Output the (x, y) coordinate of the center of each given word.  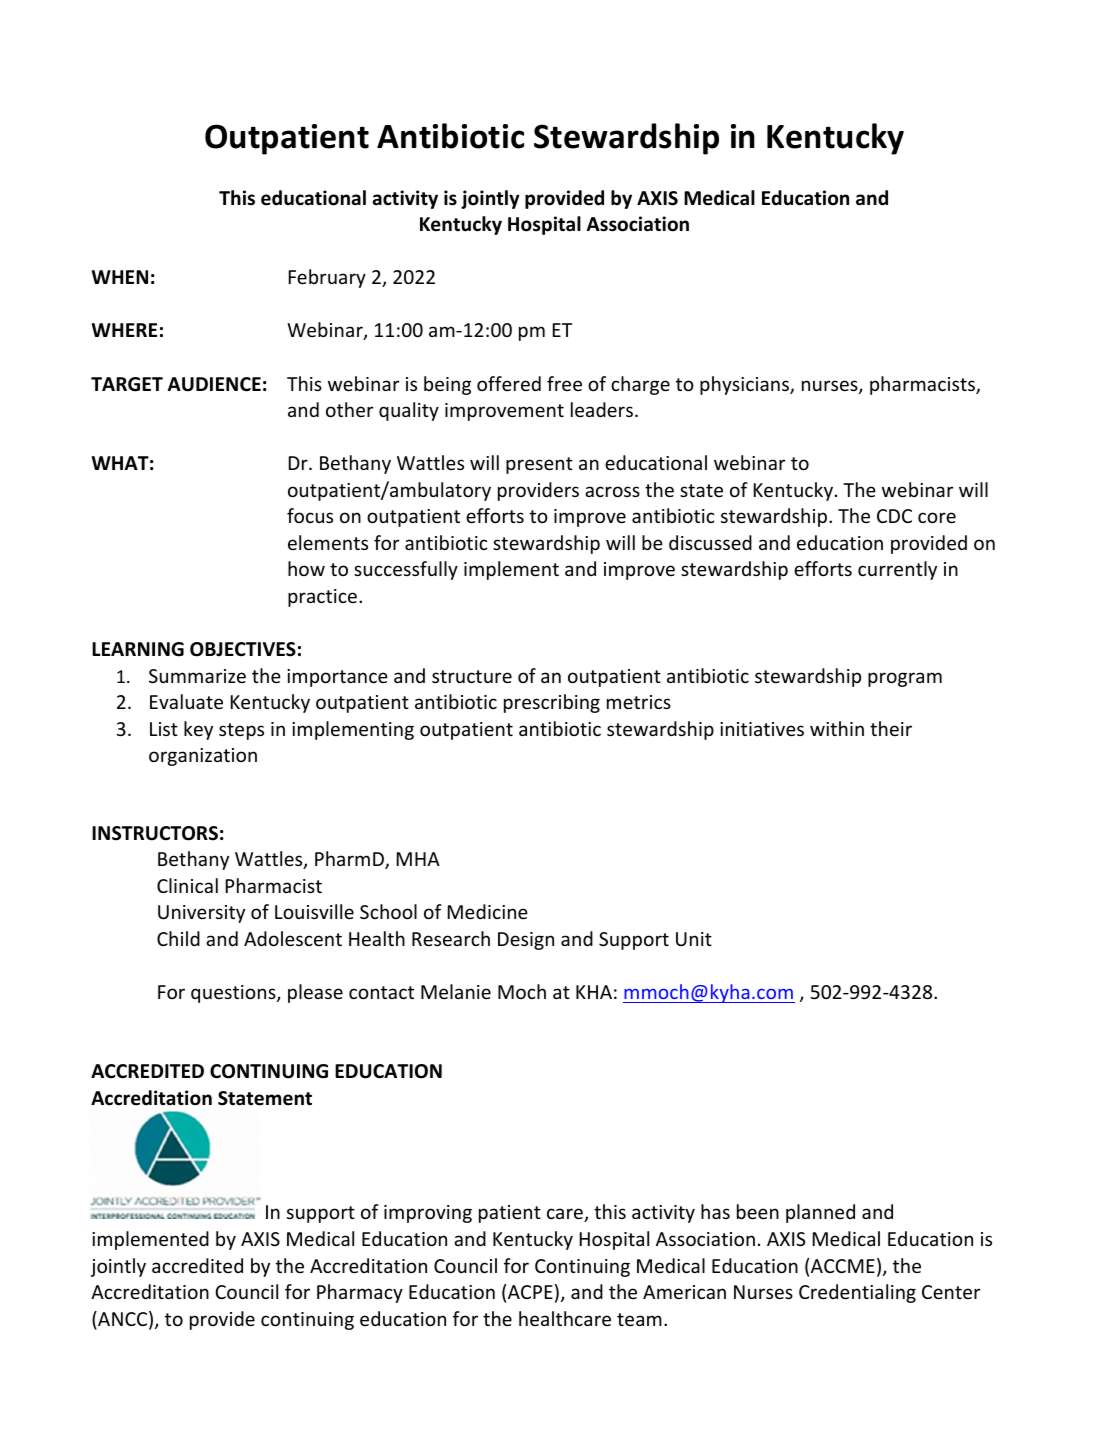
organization (203, 757)
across (612, 491)
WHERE (124, 330)
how (306, 568)
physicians (745, 385)
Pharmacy (360, 1293)
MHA (418, 859)
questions (234, 994)
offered (509, 383)
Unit (694, 939)
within (837, 728)
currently (897, 570)
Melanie (456, 991)
